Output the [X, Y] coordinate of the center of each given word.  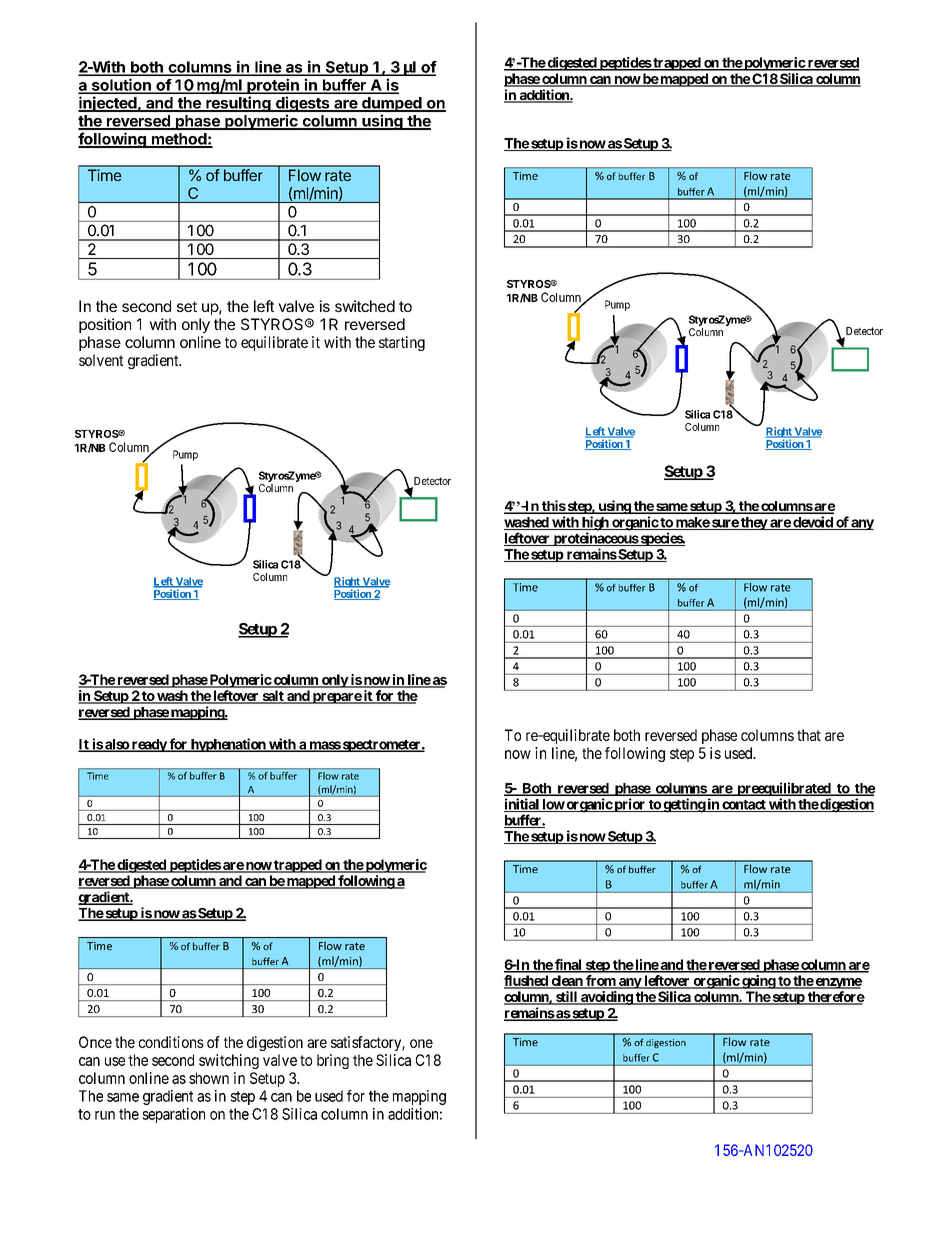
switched [365, 306]
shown [209, 1078]
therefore [835, 998]
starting [402, 343]
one [421, 1043]
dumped [392, 104]
